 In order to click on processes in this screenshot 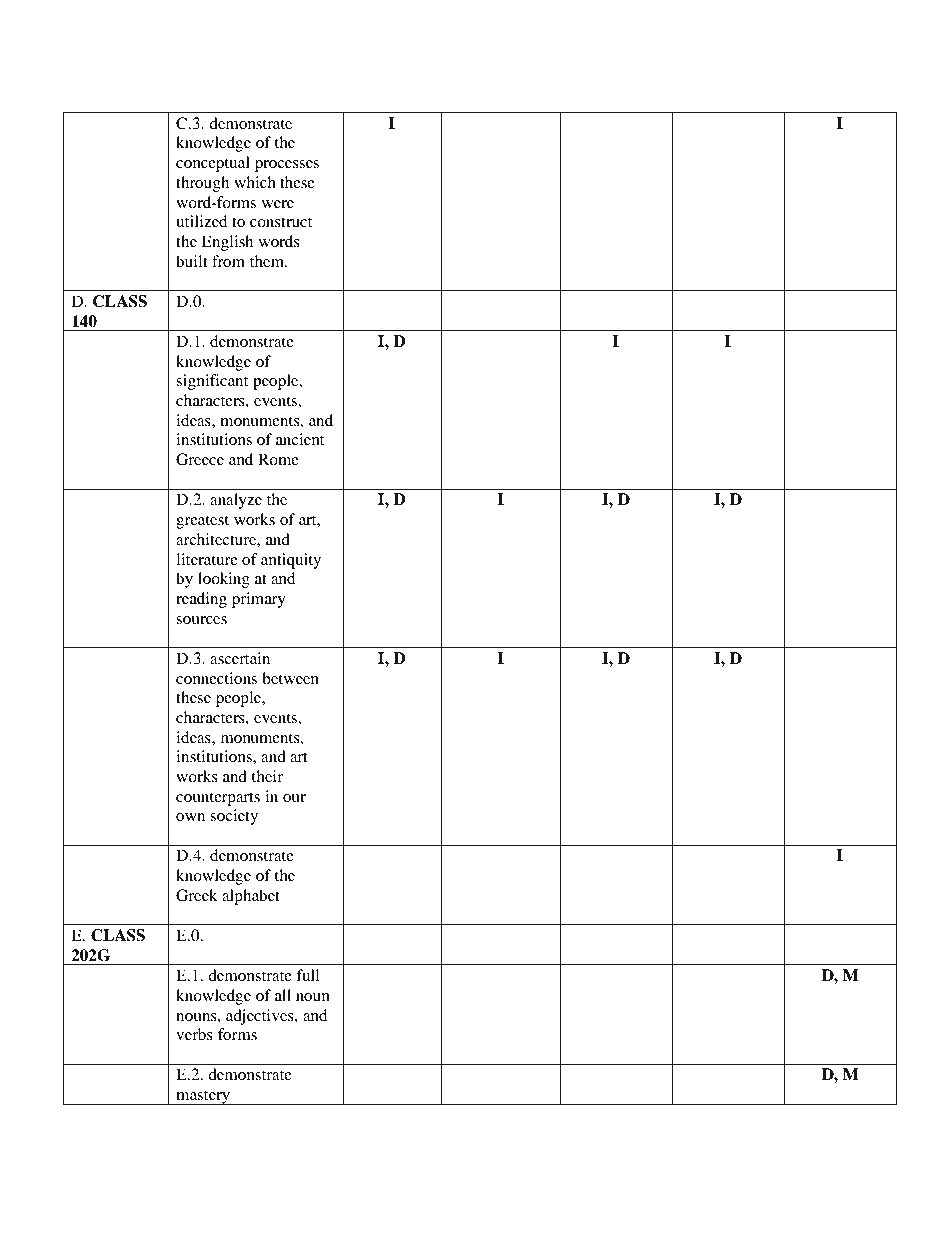, I will do `click(287, 166)`.
